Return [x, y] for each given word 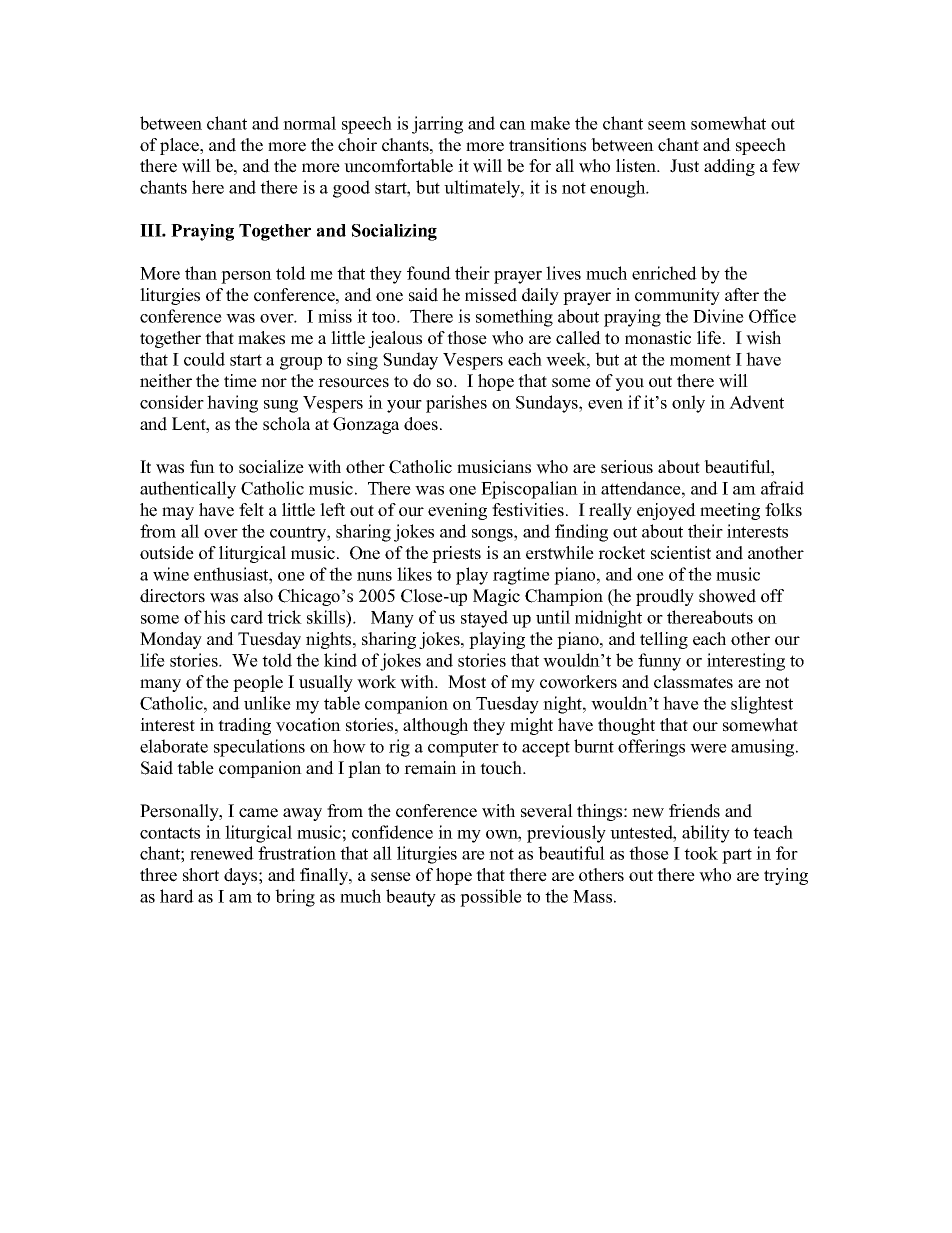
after [742, 295]
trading [244, 726]
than [201, 273]
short [201, 875]
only [688, 404]
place [181, 146]
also [258, 596]
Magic [496, 597]
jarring [437, 125]
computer [463, 749]
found [429, 273]
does [421, 424]
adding [729, 167]
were [708, 748]
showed [727, 596]
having [232, 404]
